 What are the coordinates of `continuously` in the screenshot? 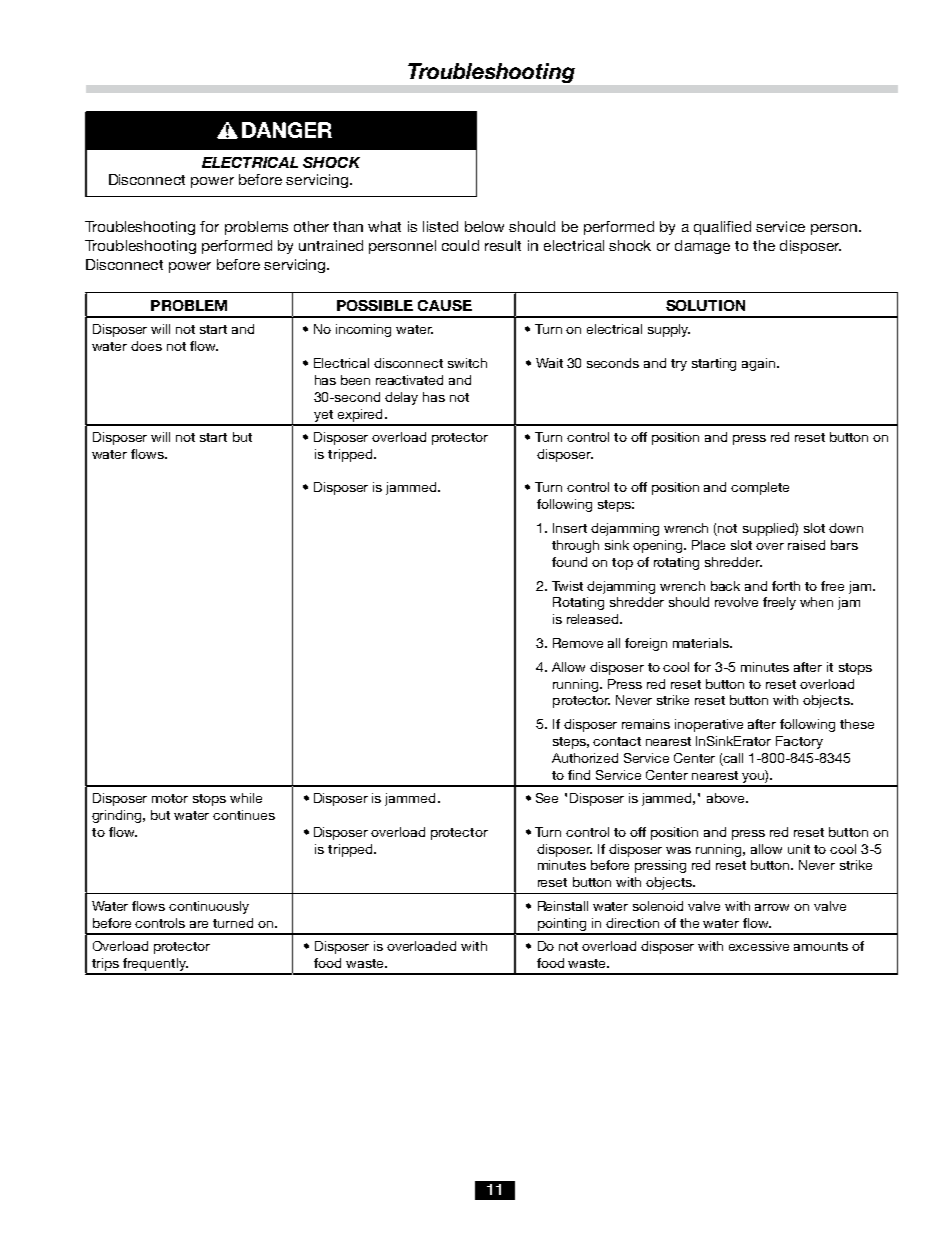 It's located at (209, 907).
